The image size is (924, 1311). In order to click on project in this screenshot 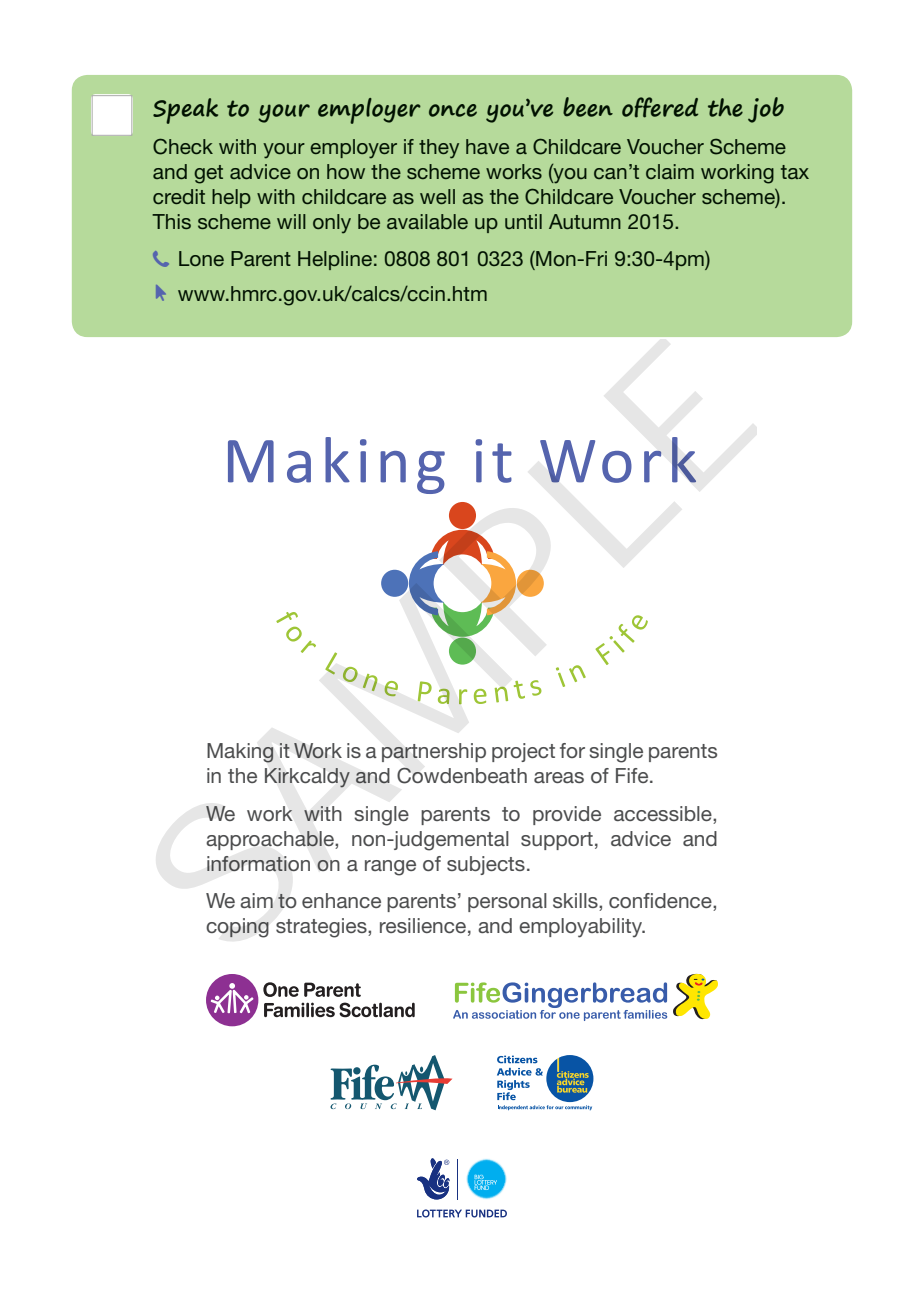, I will do `click(523, 752)`.
